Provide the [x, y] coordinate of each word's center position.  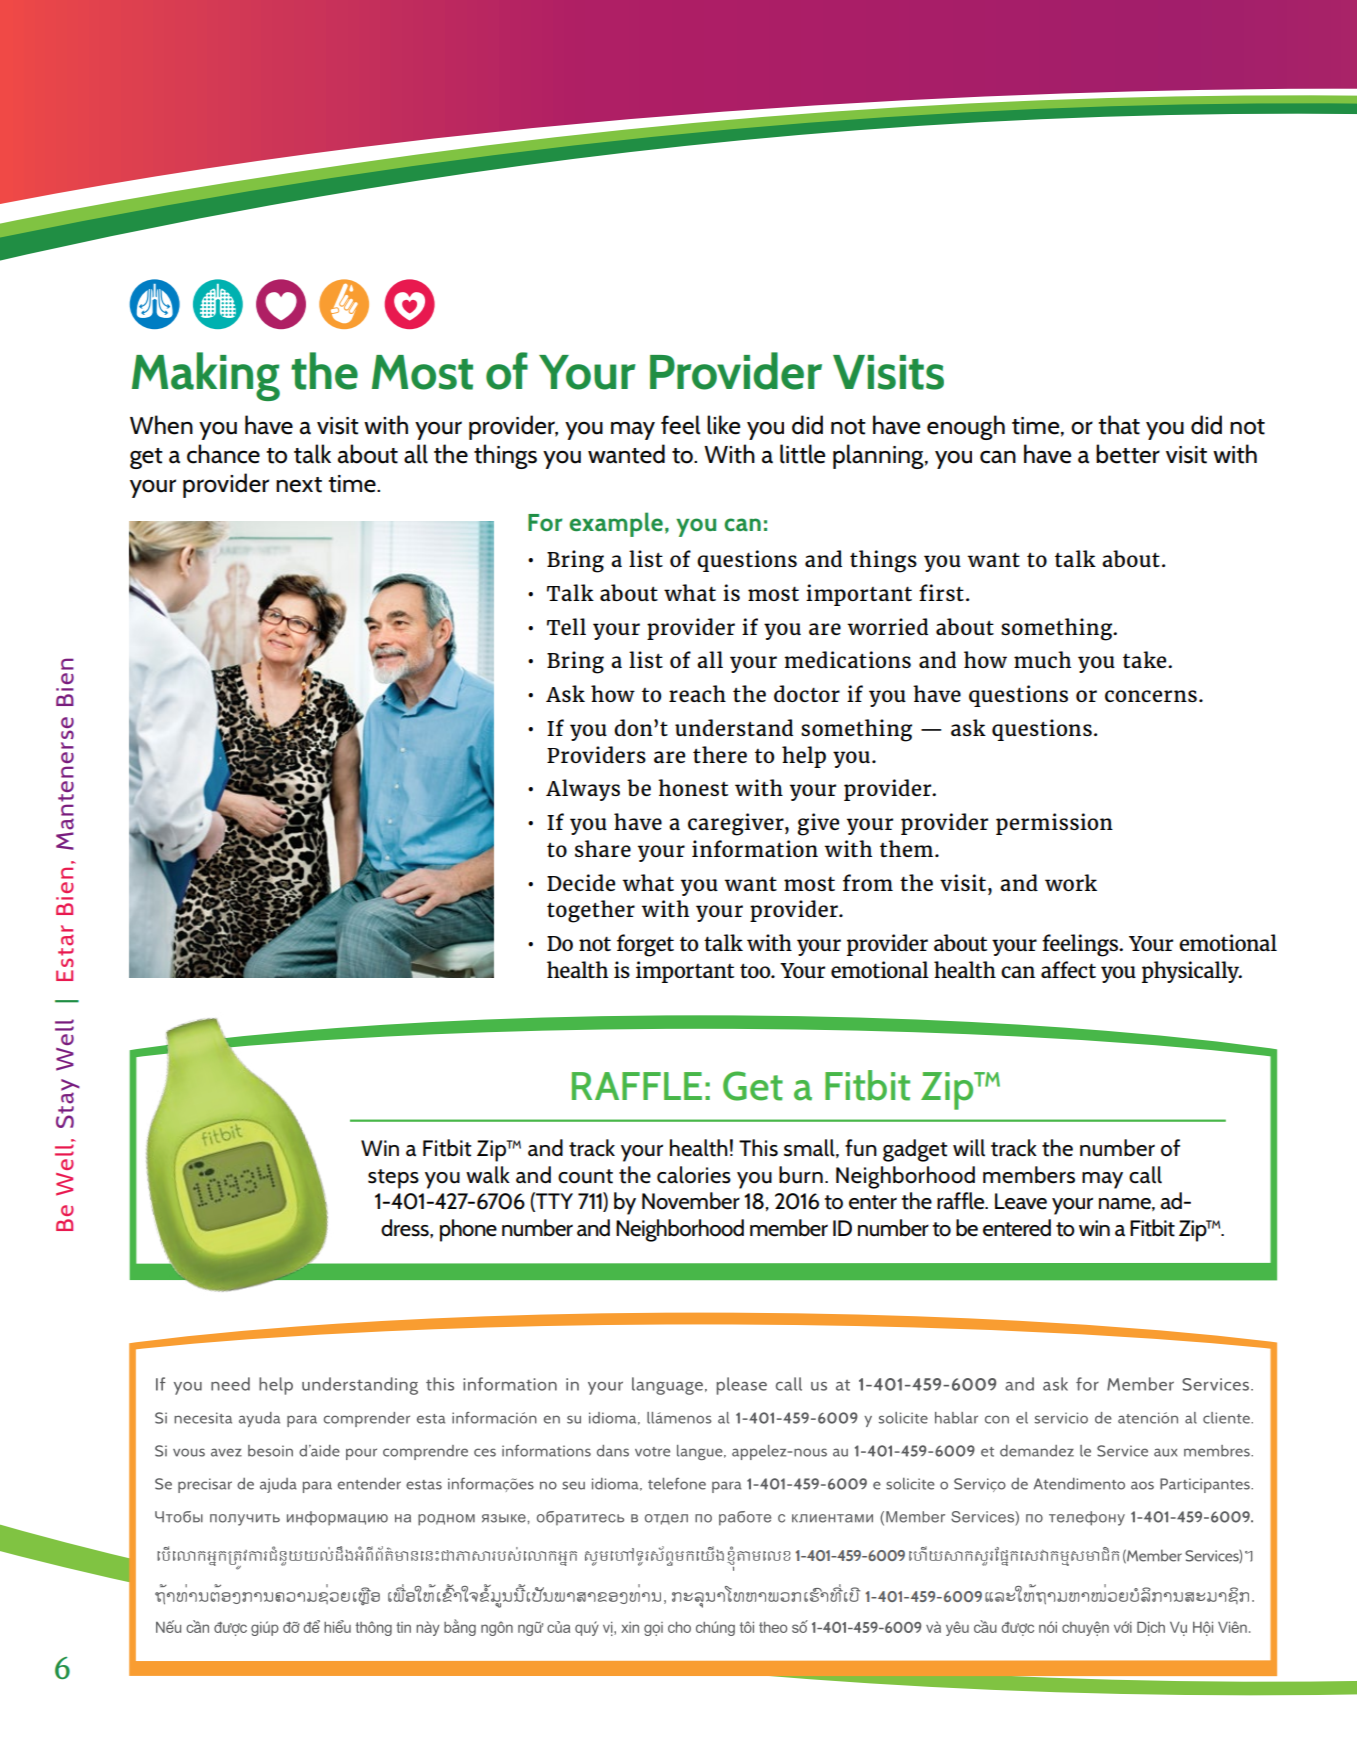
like [723, 425]
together [591, 911]
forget [645, 945]
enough [966, 427]
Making [206, 376]
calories [694, 1175]
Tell [566, 626]
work [1071, 882]
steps [393, 1179]
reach [697, 693]
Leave [1021, 1201]
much [1042, 659]
